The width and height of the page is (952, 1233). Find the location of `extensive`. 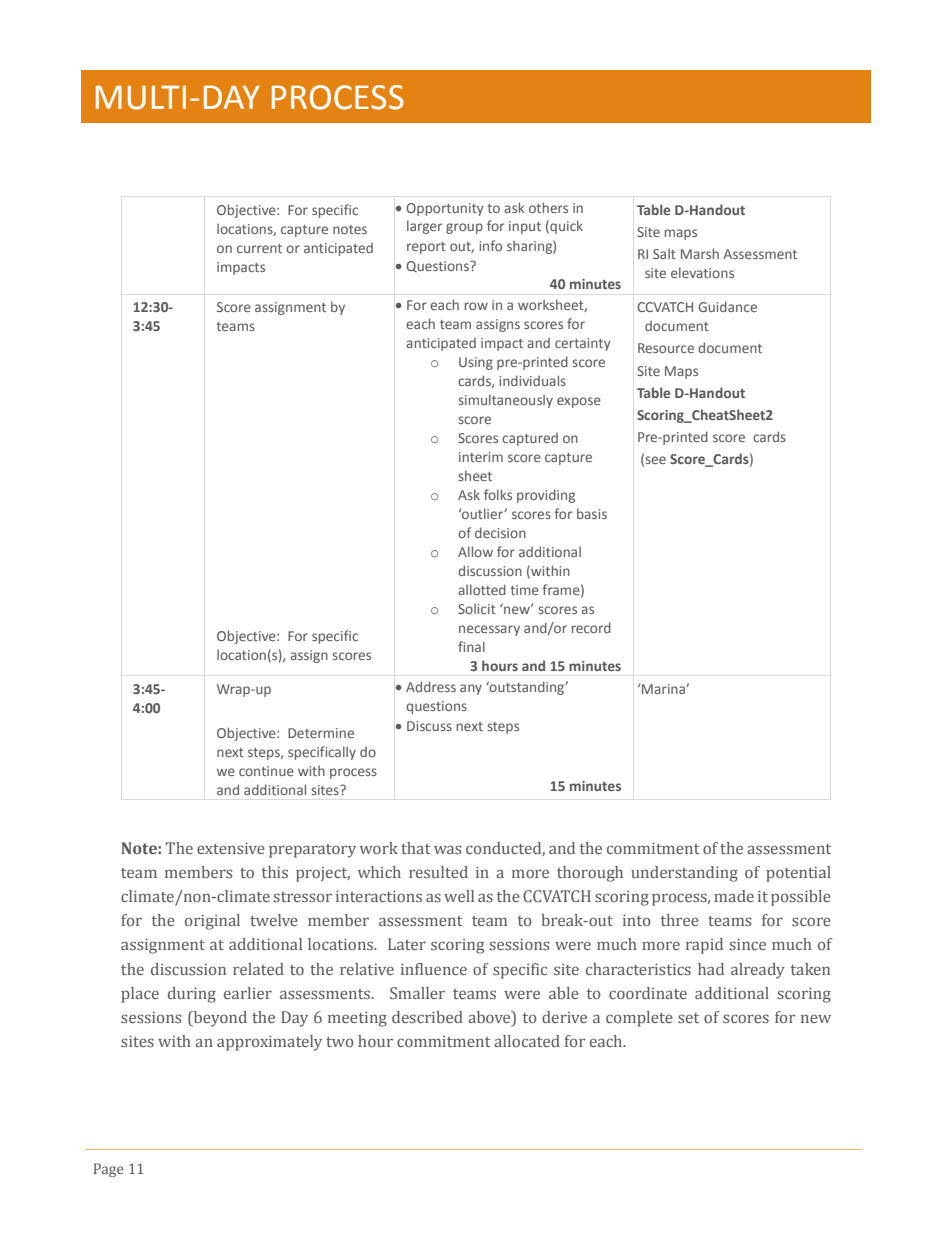

extensive is located at coordinates (231, 848).
